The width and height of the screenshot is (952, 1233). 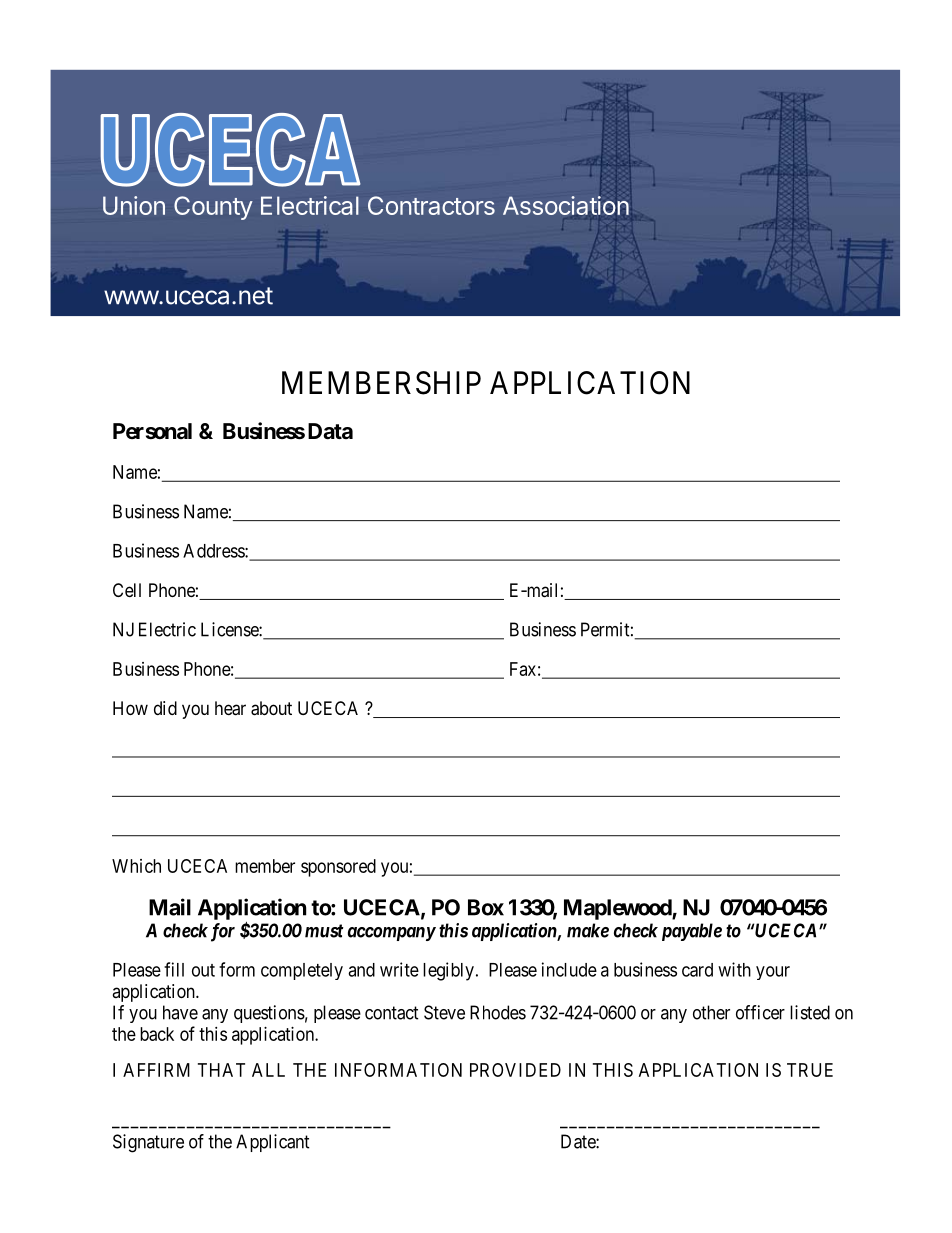 I want to click on Personal, so click(x=152, y=431).
